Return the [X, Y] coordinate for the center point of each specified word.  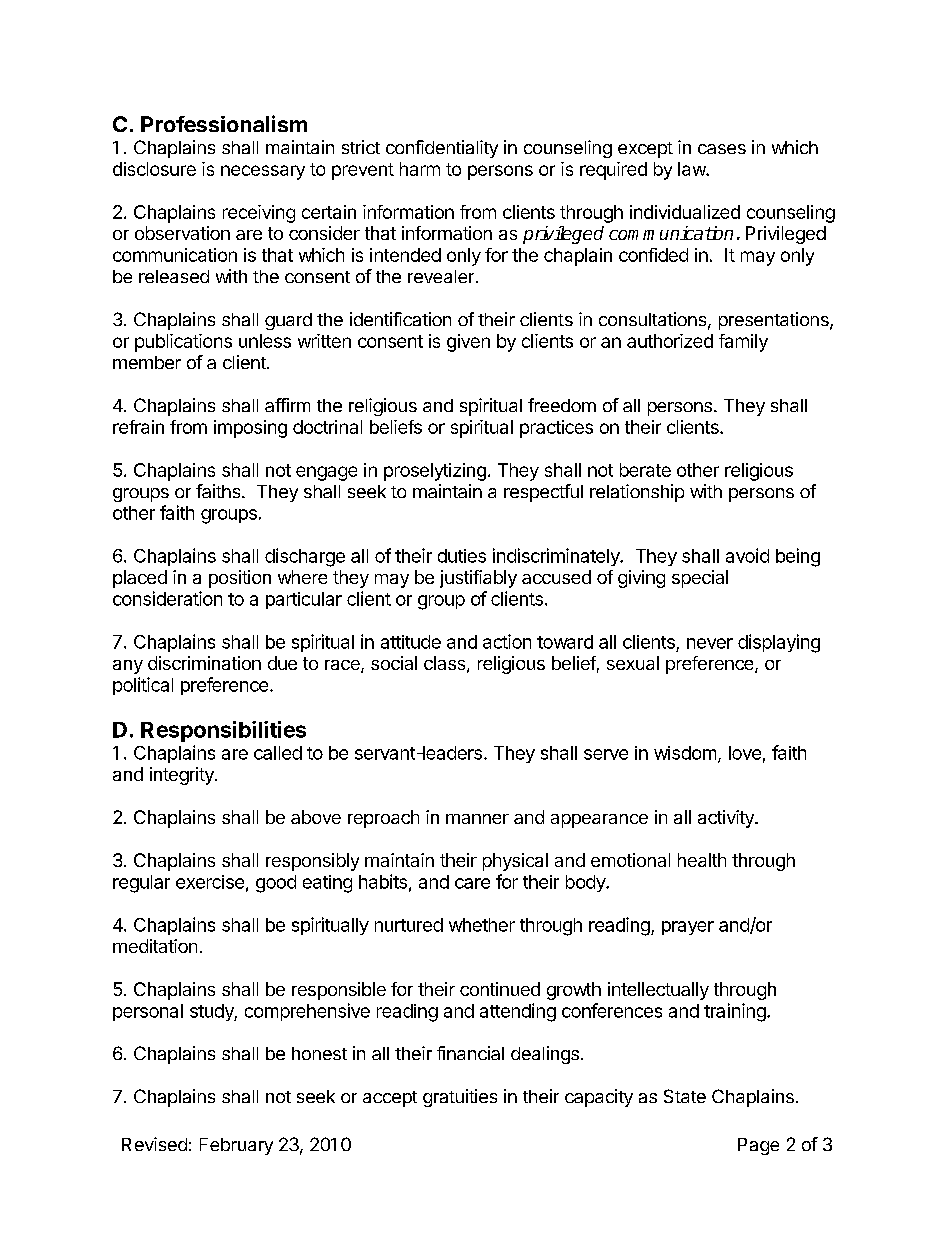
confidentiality [442, 149]
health [702, 860]
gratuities [460, 1098]
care [472, 883]
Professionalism [224, 123]
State [685, 1096]
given [468, 343]
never [710, 643]
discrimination [204, 663]
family [743, 343]
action [507, 641]
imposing [250, 429]
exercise [210, 882]
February [236, 1146]
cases [722, 149]
